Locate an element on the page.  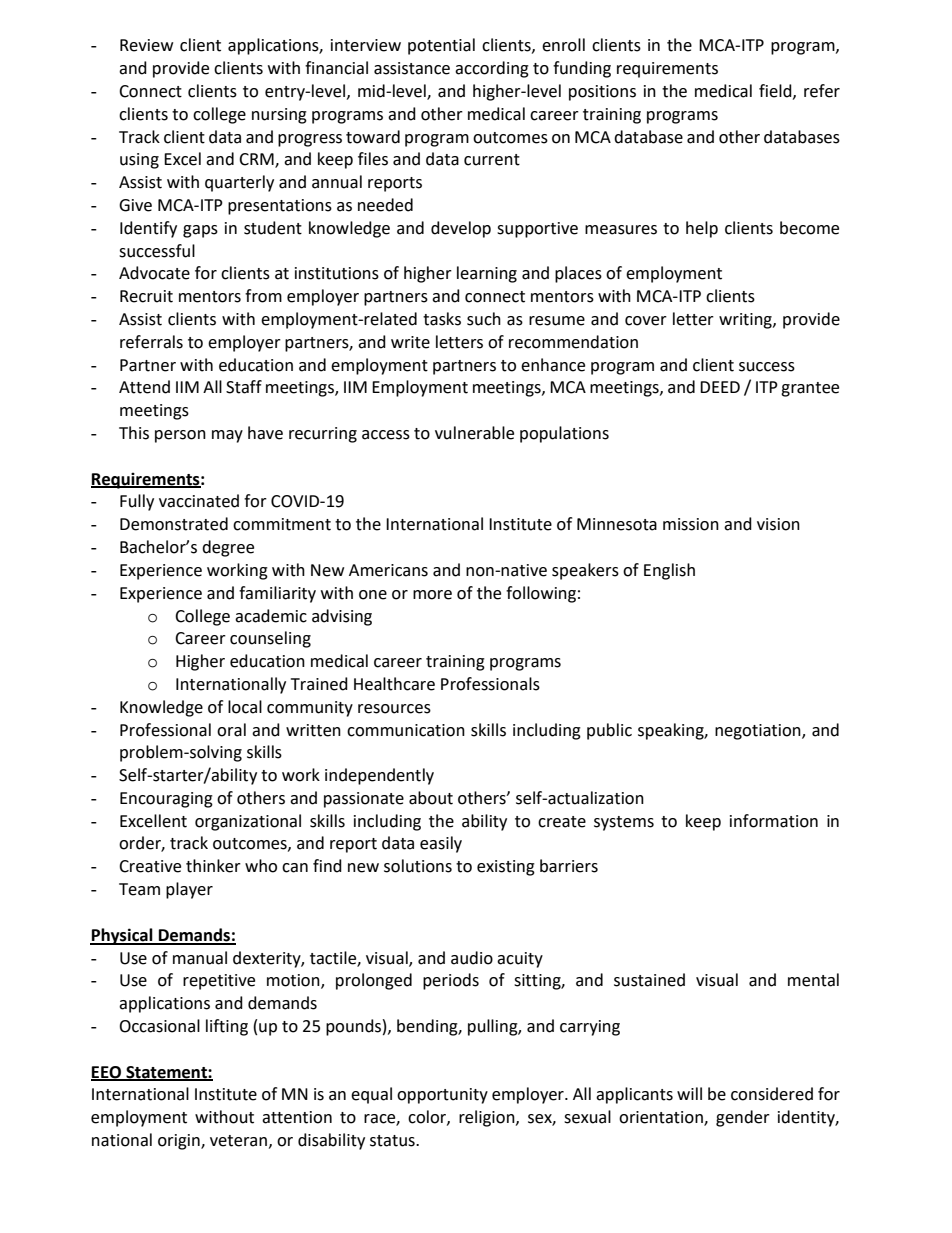
negotiation is located at coordinates (759, 732).
